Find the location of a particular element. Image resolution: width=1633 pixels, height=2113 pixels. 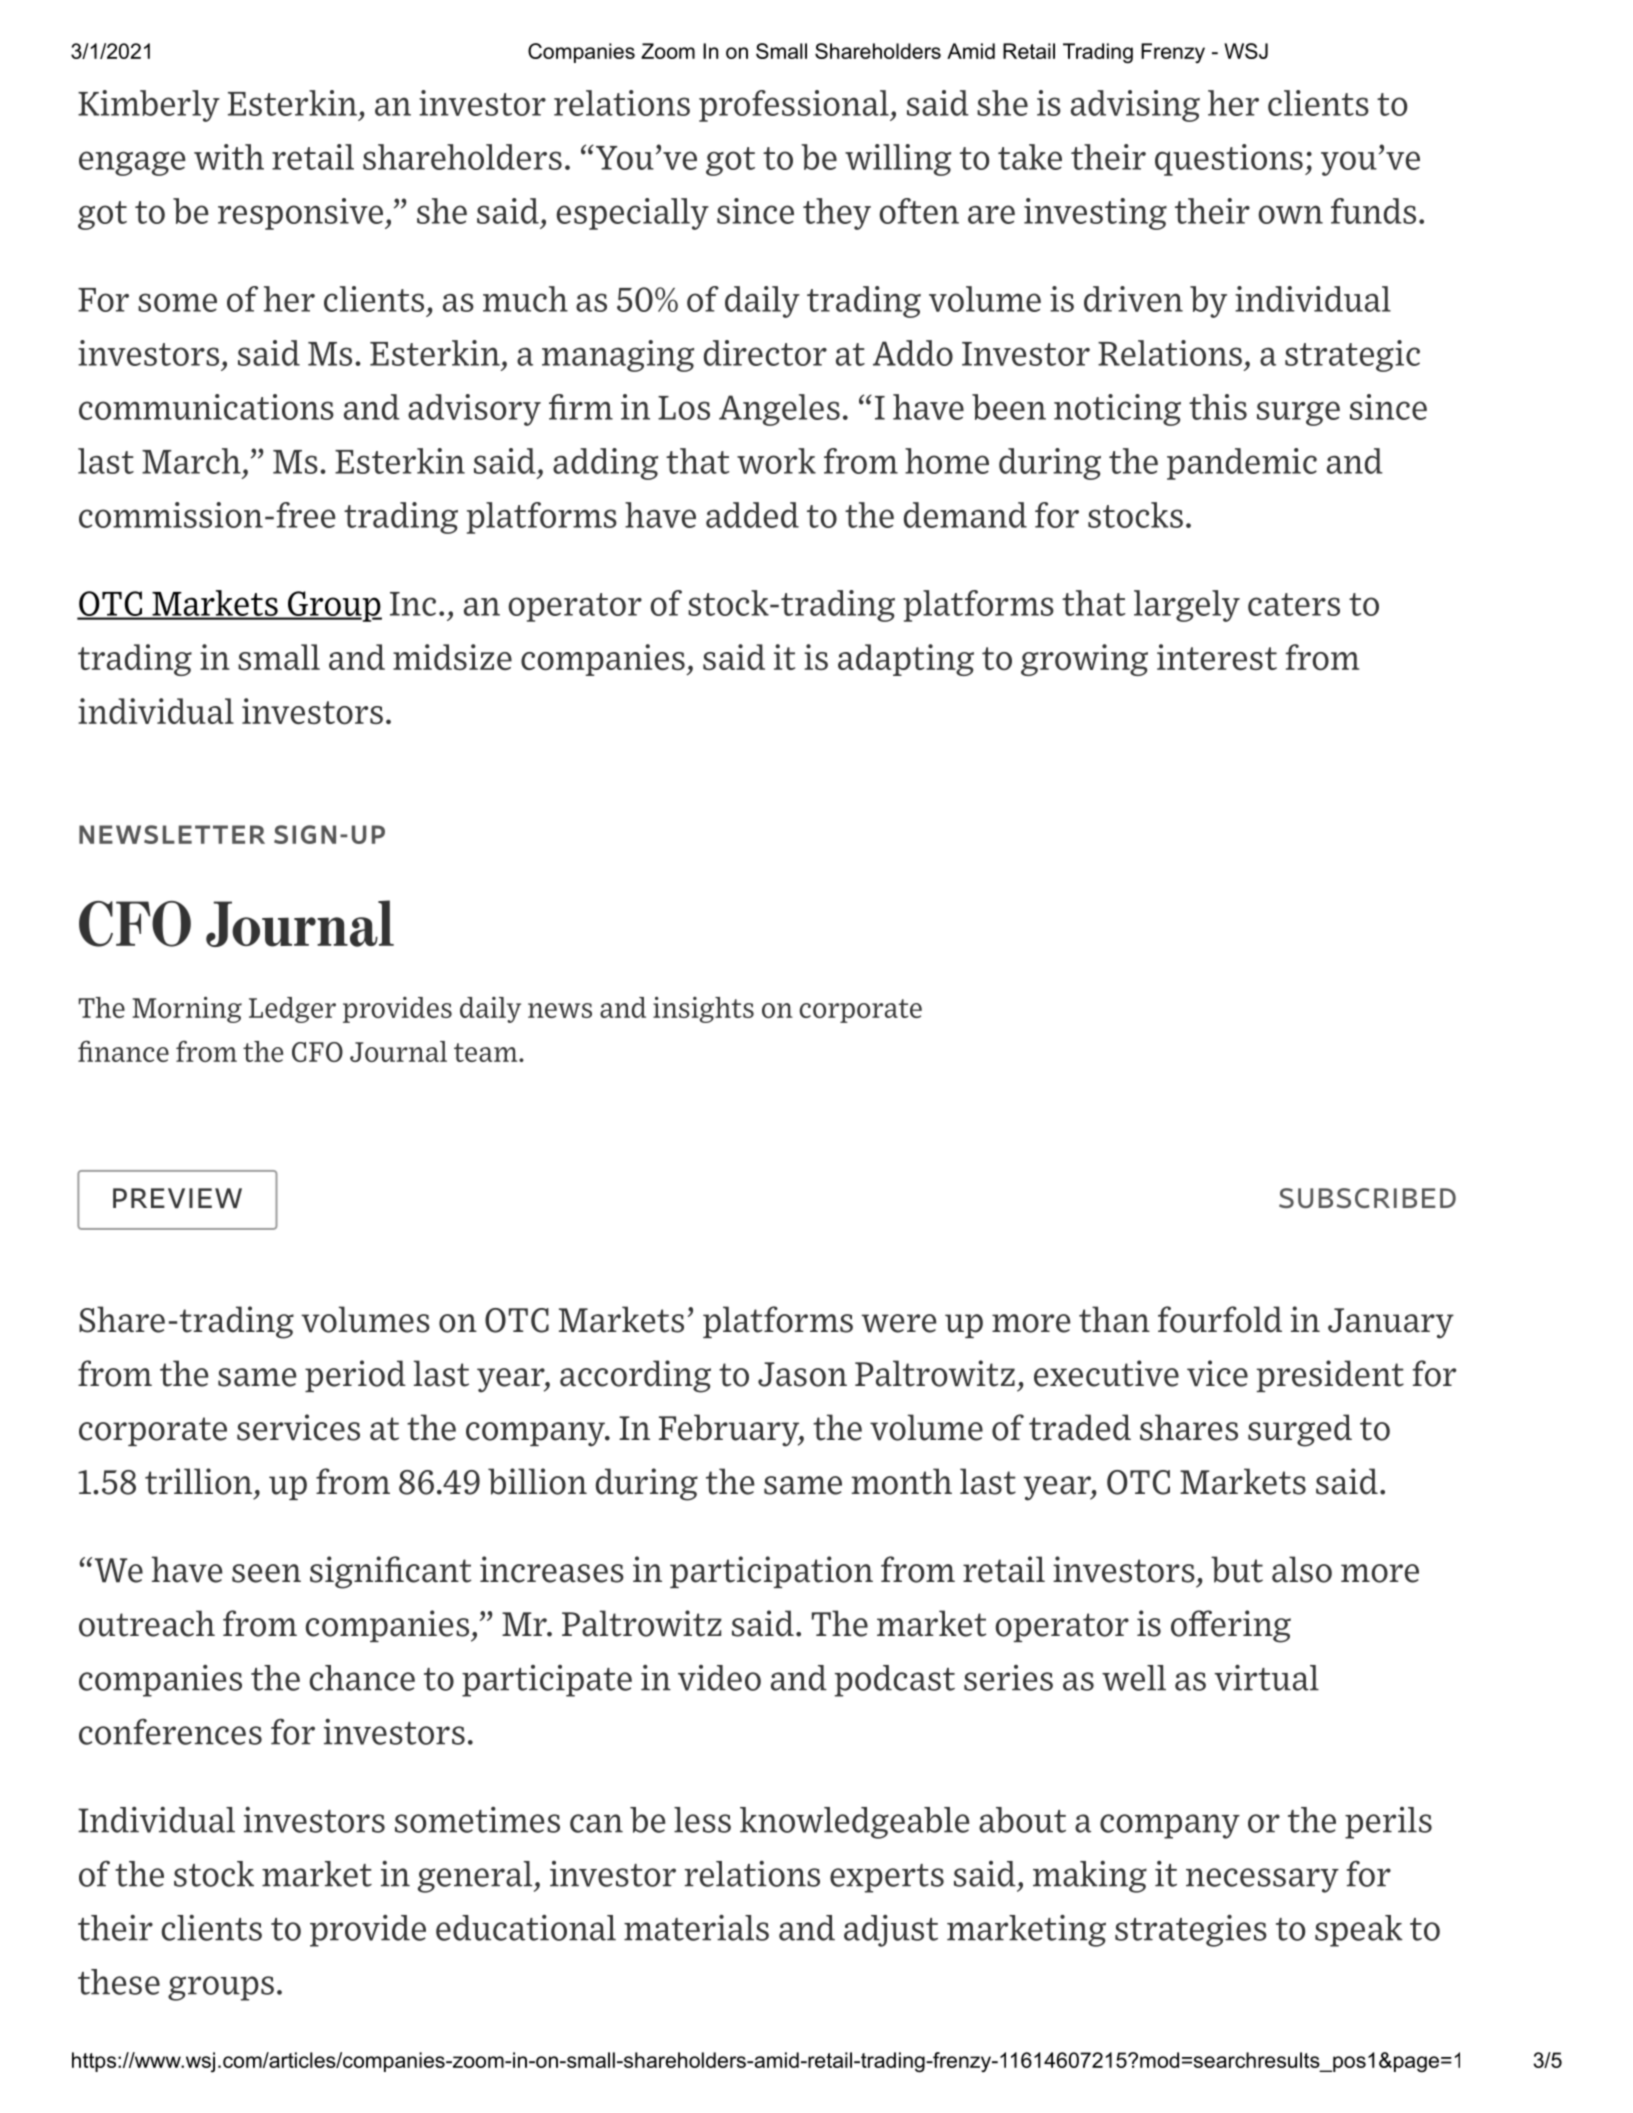

SUBSCRIBED is located at coordinates (1367, 1198).
